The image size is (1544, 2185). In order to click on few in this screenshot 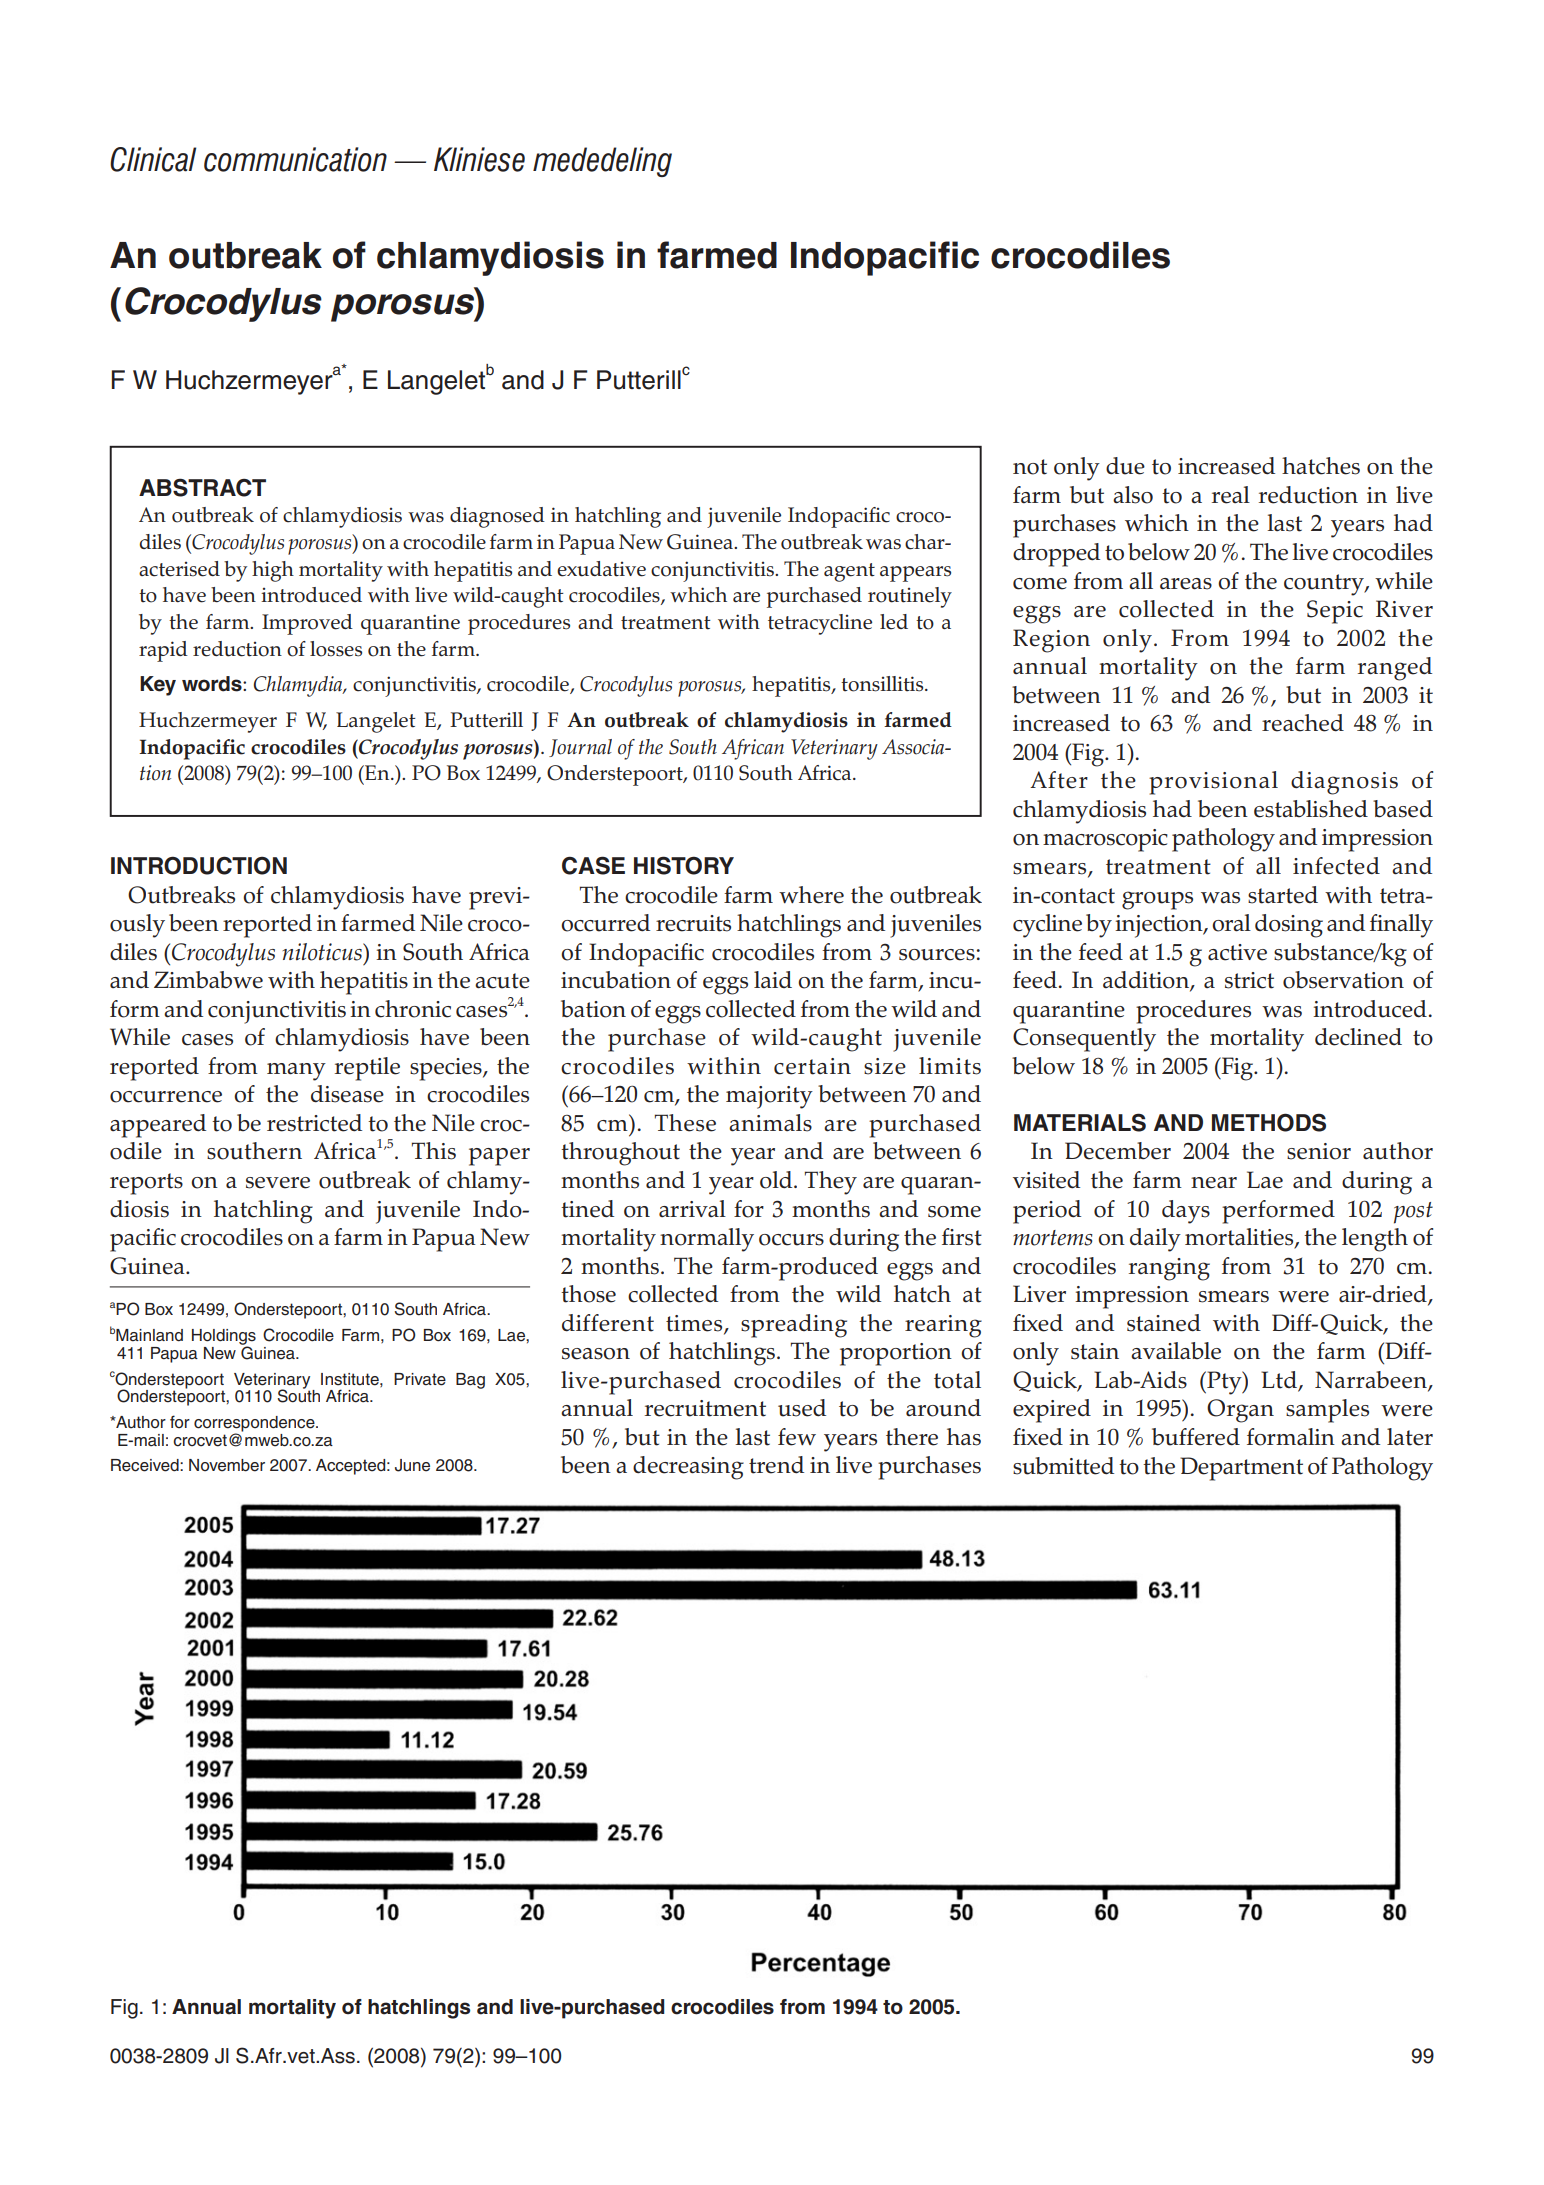, I will do `click(797, 1437)`.
